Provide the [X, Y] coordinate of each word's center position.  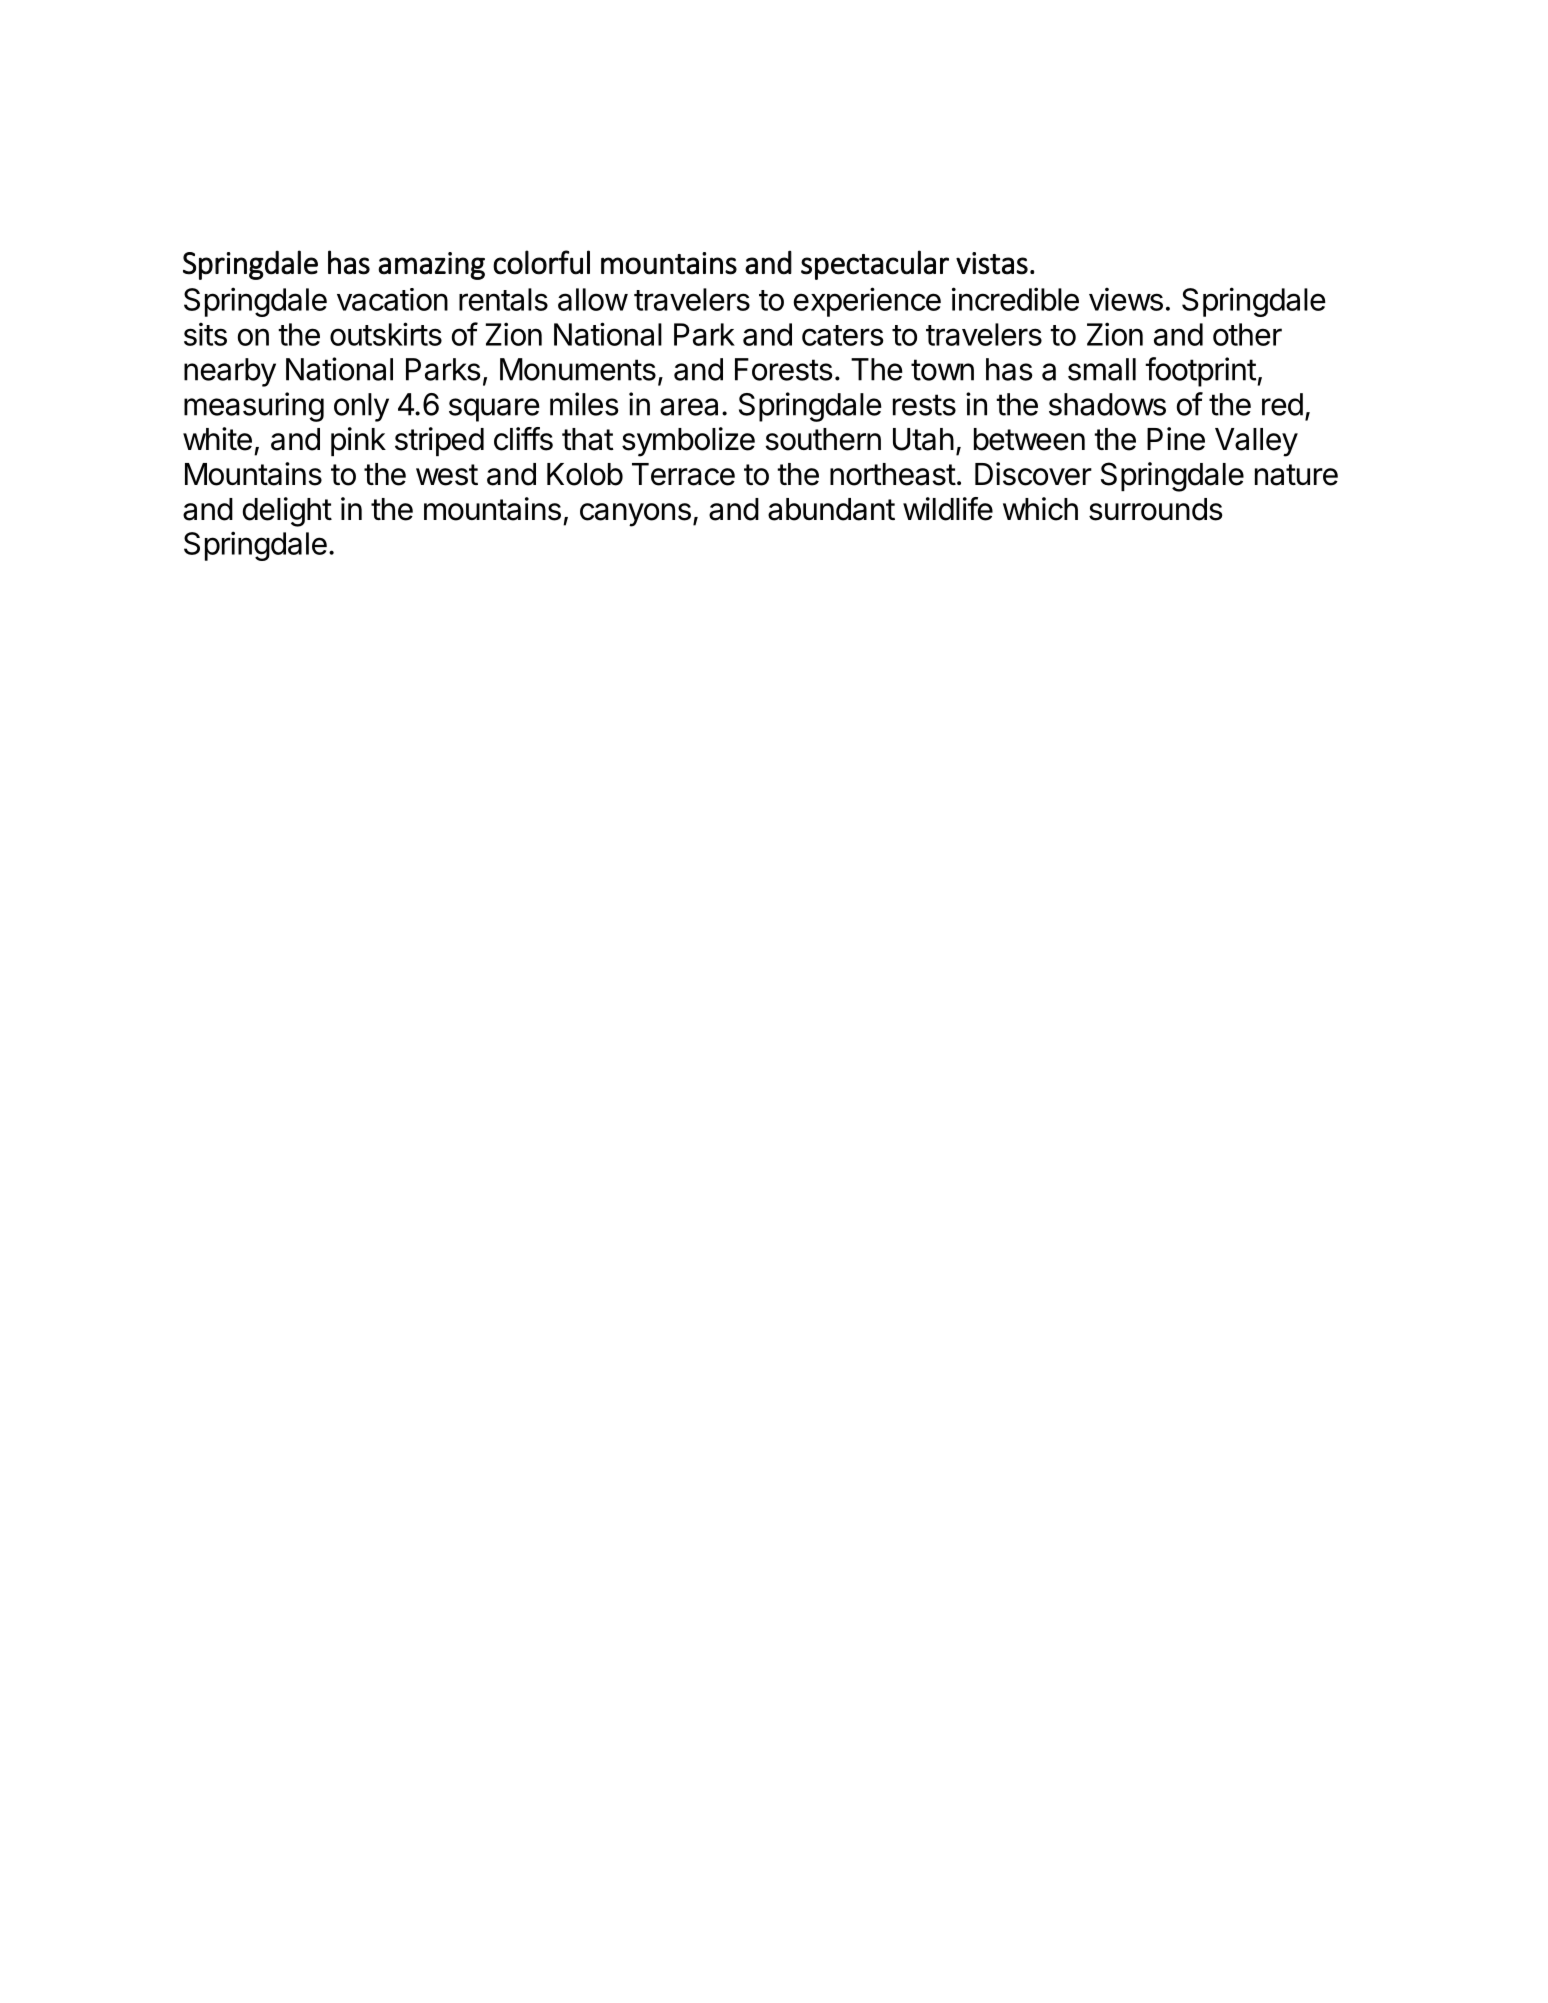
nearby [230, 372]
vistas [992, 263]
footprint [1200, 372]
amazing [431, 266]
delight [287, 512]
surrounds [1156, 509]
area [689, 407]
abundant [831, 509]
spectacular [875, 265]
